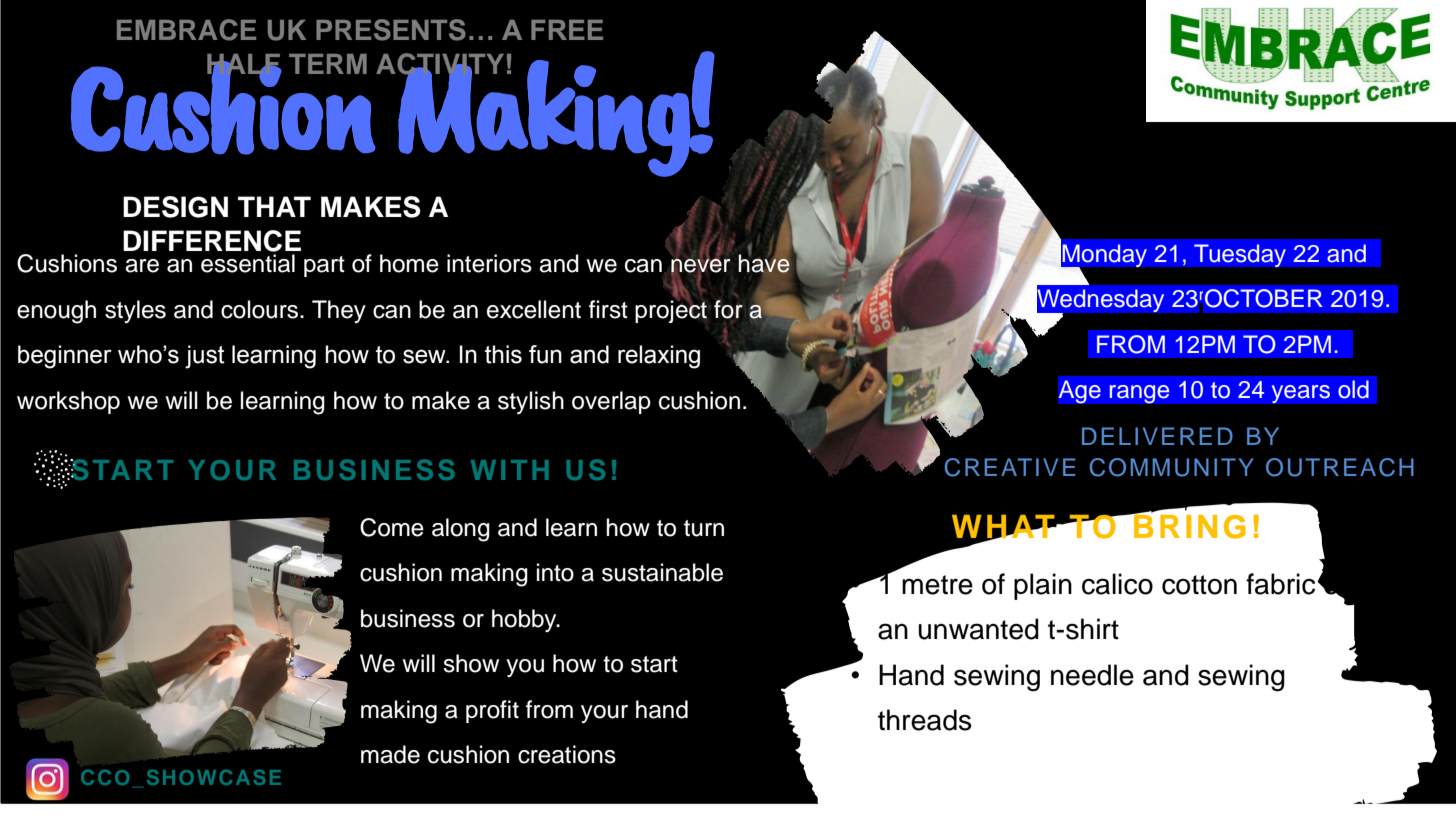  Describe the element at coordinates (704, 528) in the screenshot. I see `turn` at that location.
